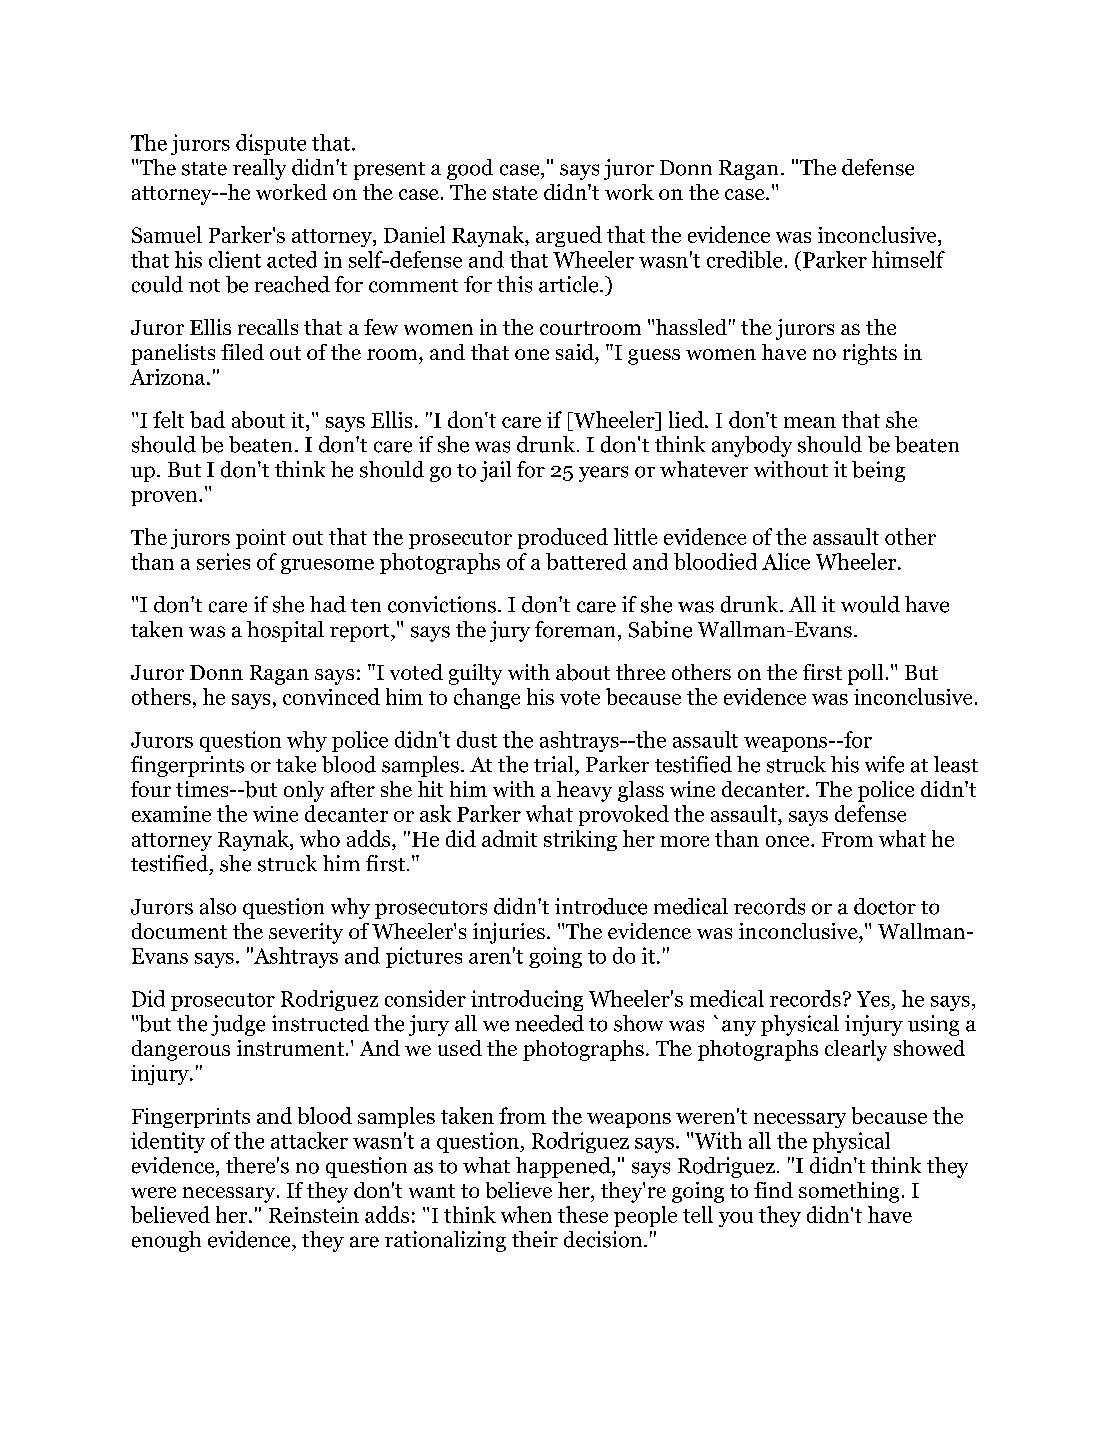 The image size is (1110, 1437). I want to click on striking, so click(580, 840).
